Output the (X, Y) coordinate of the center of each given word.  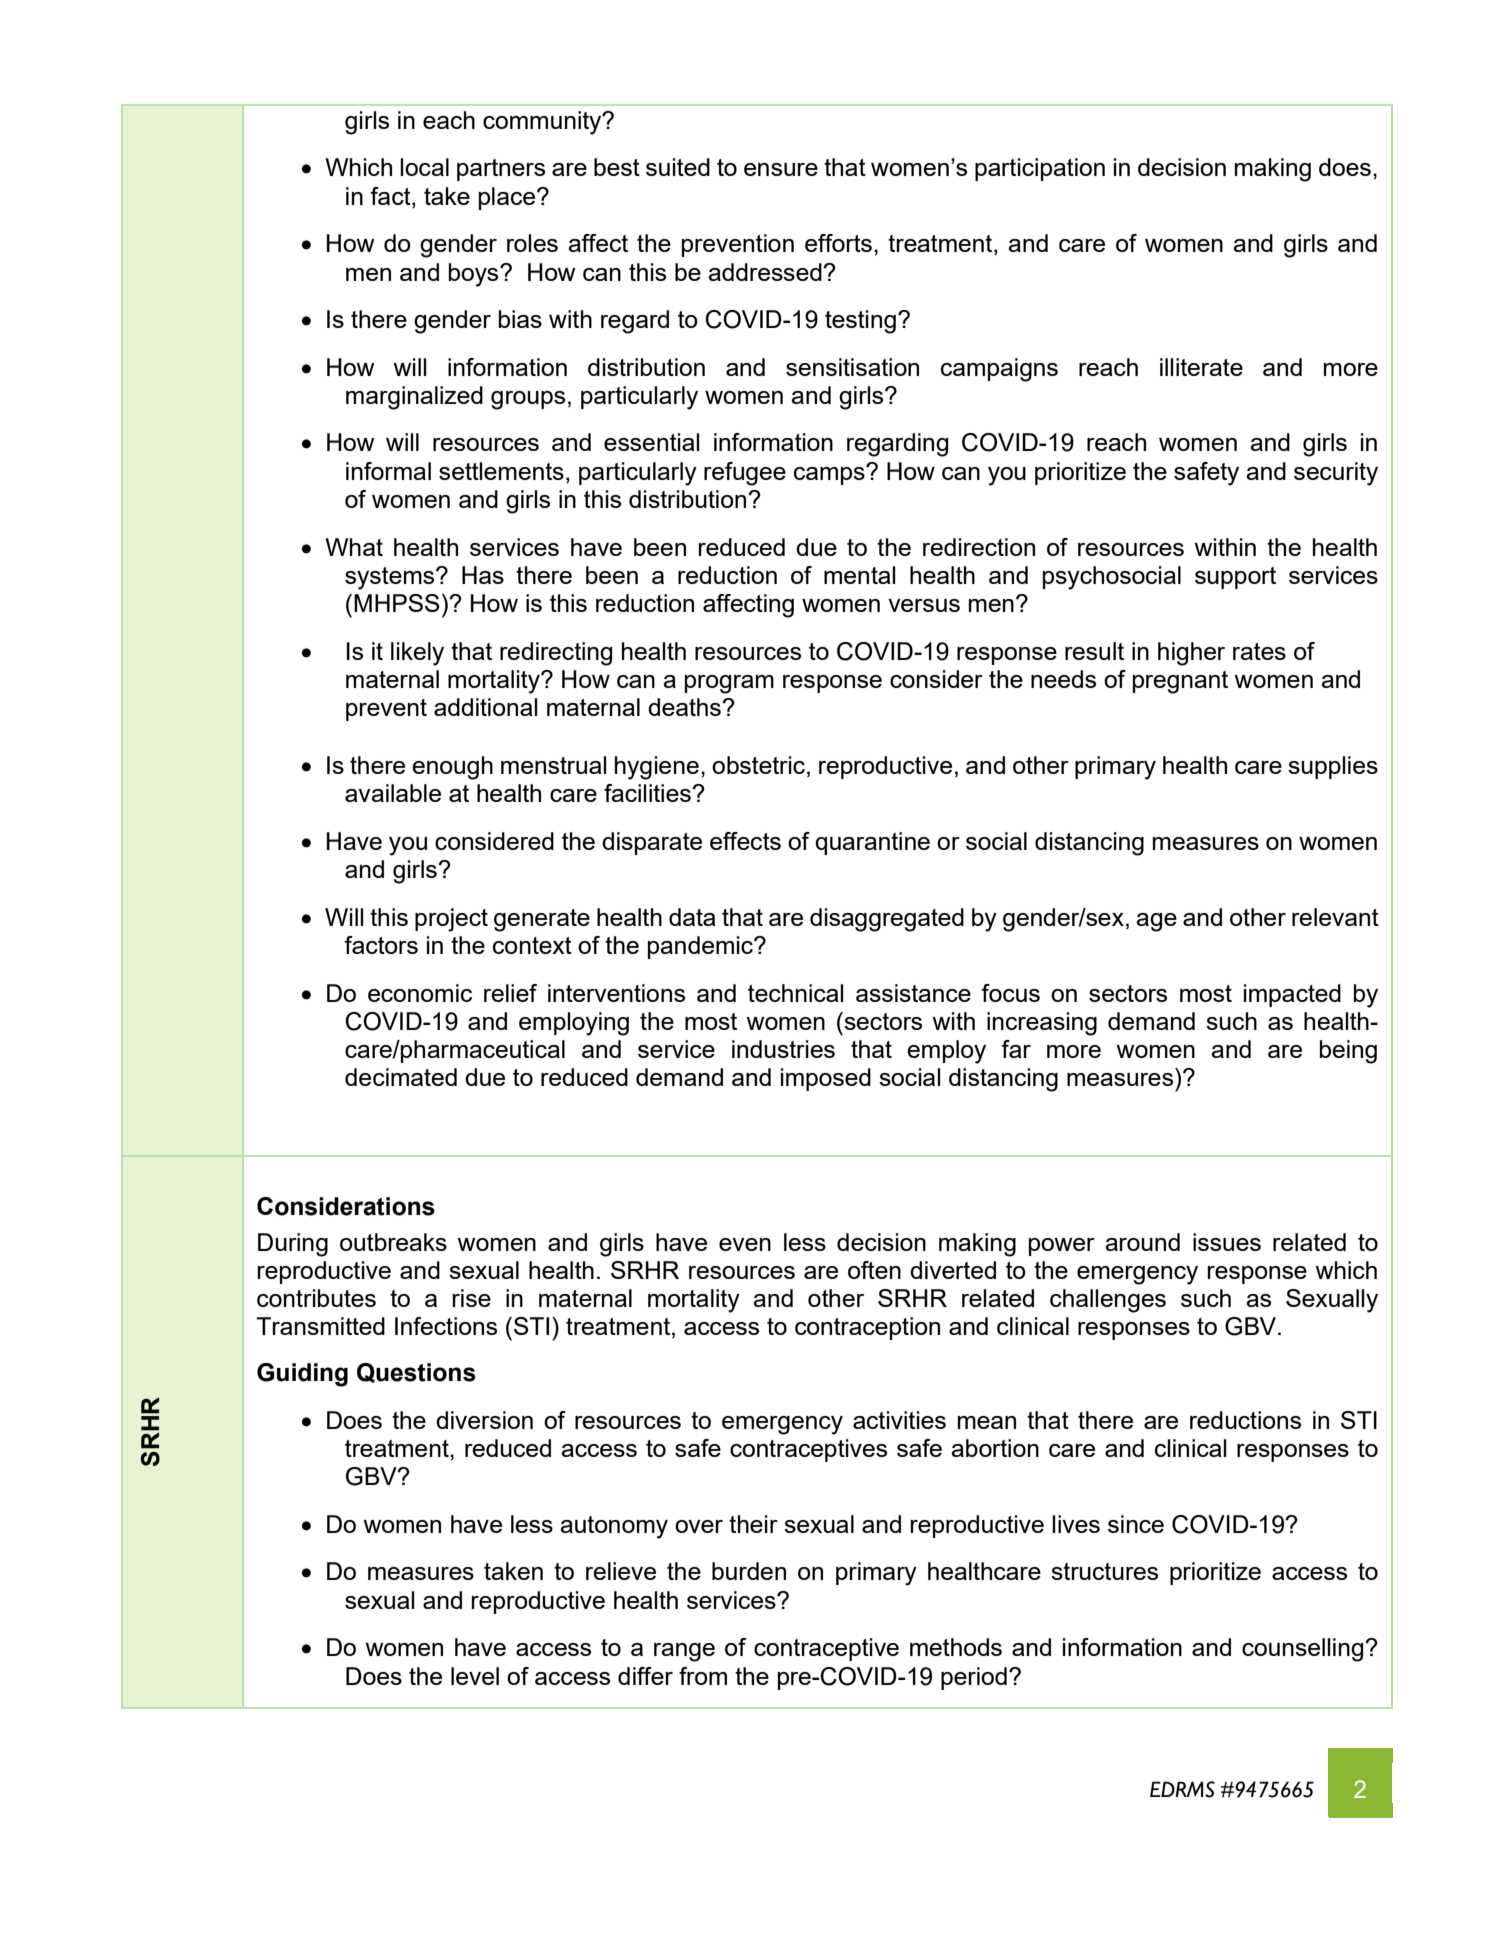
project (451, 920)
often (874, 1270)
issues (1227, 1242)
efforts (838, 243)
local (424, 167)
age (1156, 922)
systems (391, 578)
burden (749, 1571)
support (1235, 578)
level (475, 1676)
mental (860, 575)
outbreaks (393, 1242)
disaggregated (887, 920)
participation (1040, 169)
